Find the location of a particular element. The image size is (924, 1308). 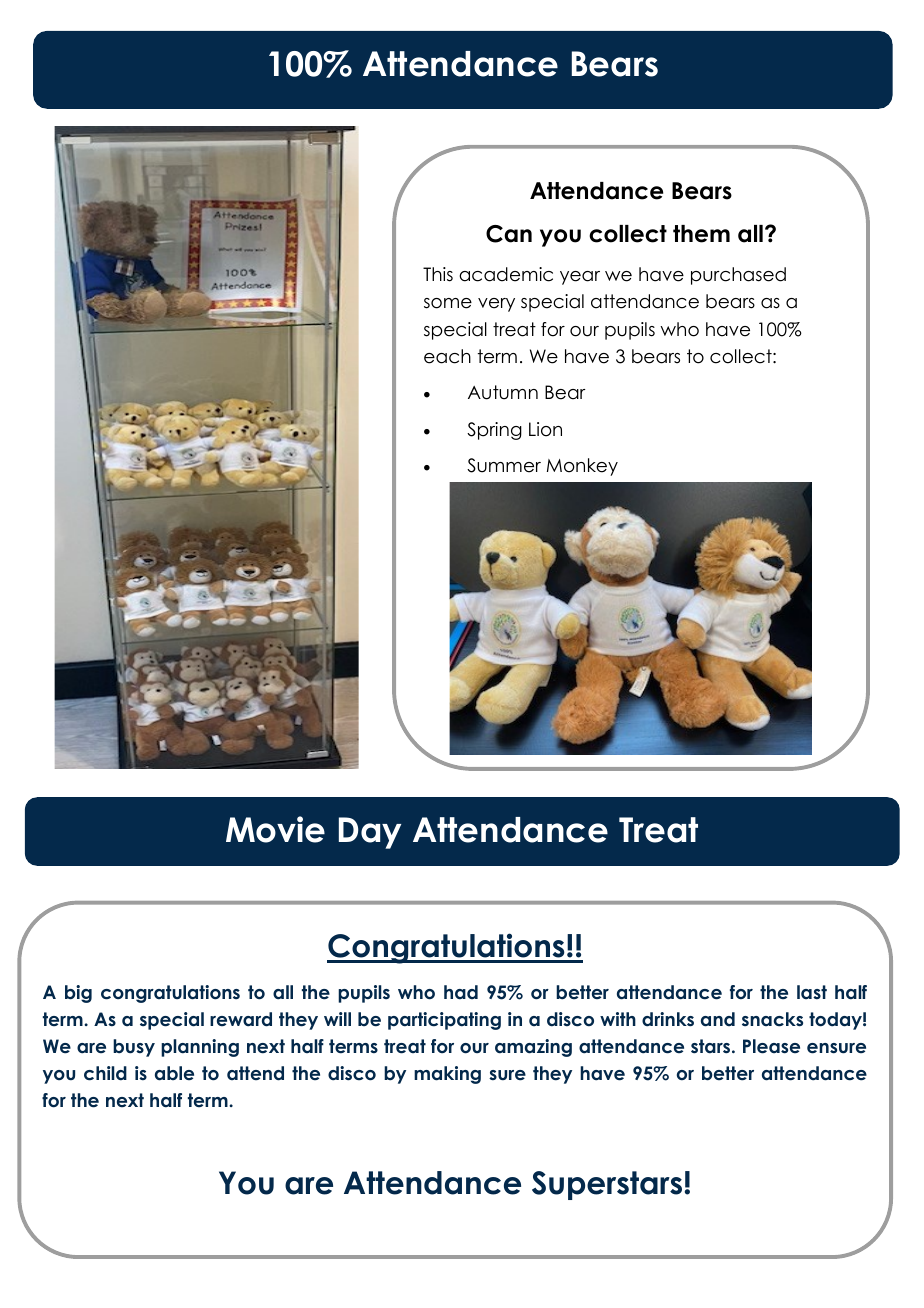

purchased is located at coordinates (738, 276).
